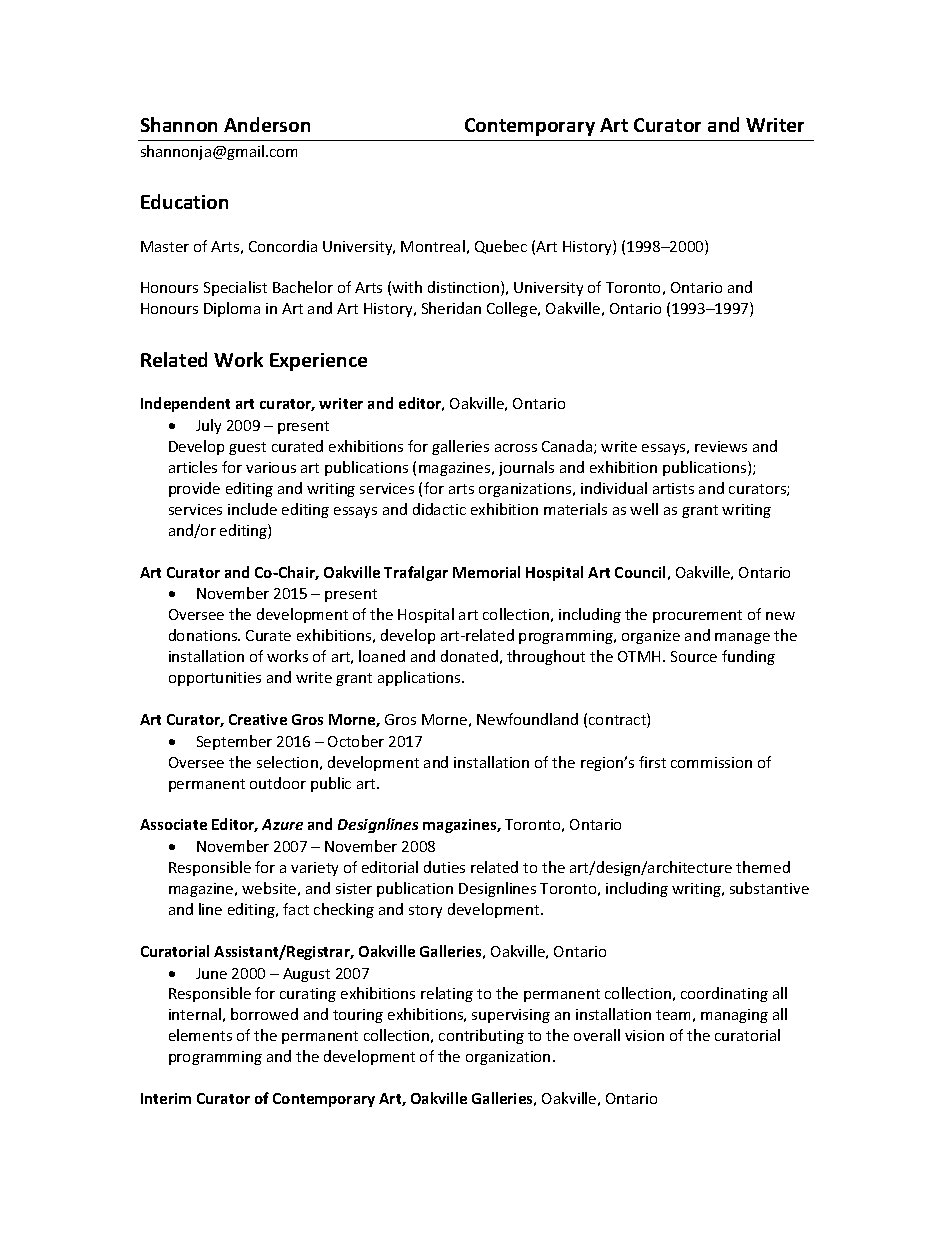 This image has height=1233, width=952. What do you see at coordinates (486, 572) in the image?
I see `Memorial` at bounding box center [486, 572].
